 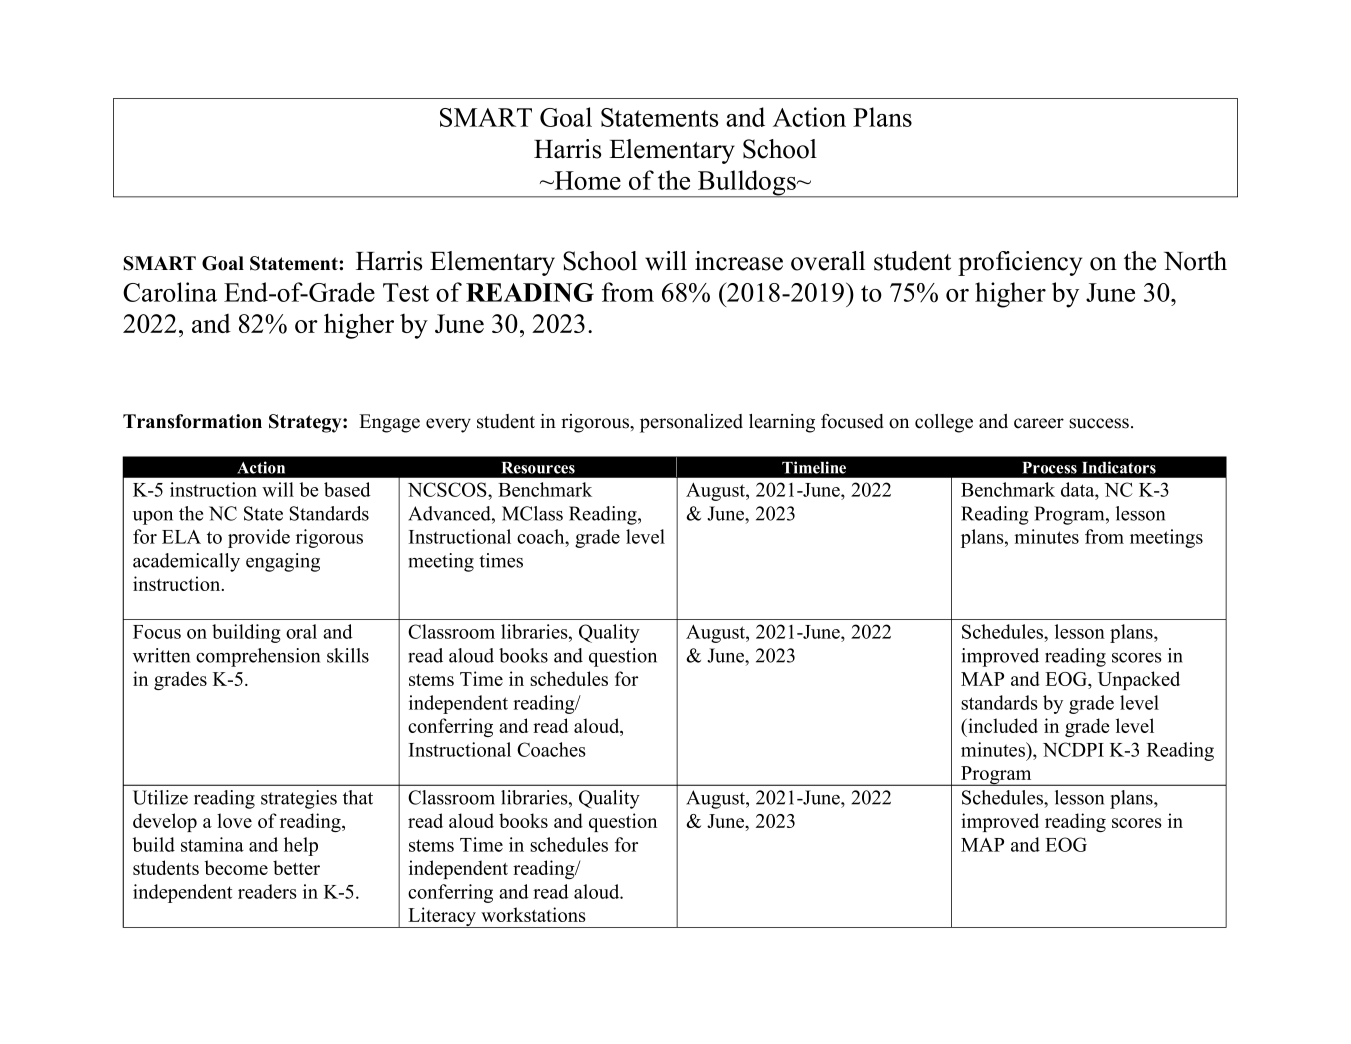 What do you see at coordinates (192, 421) in the document?
I see `Transformation` at bounding box center [192, 421].
